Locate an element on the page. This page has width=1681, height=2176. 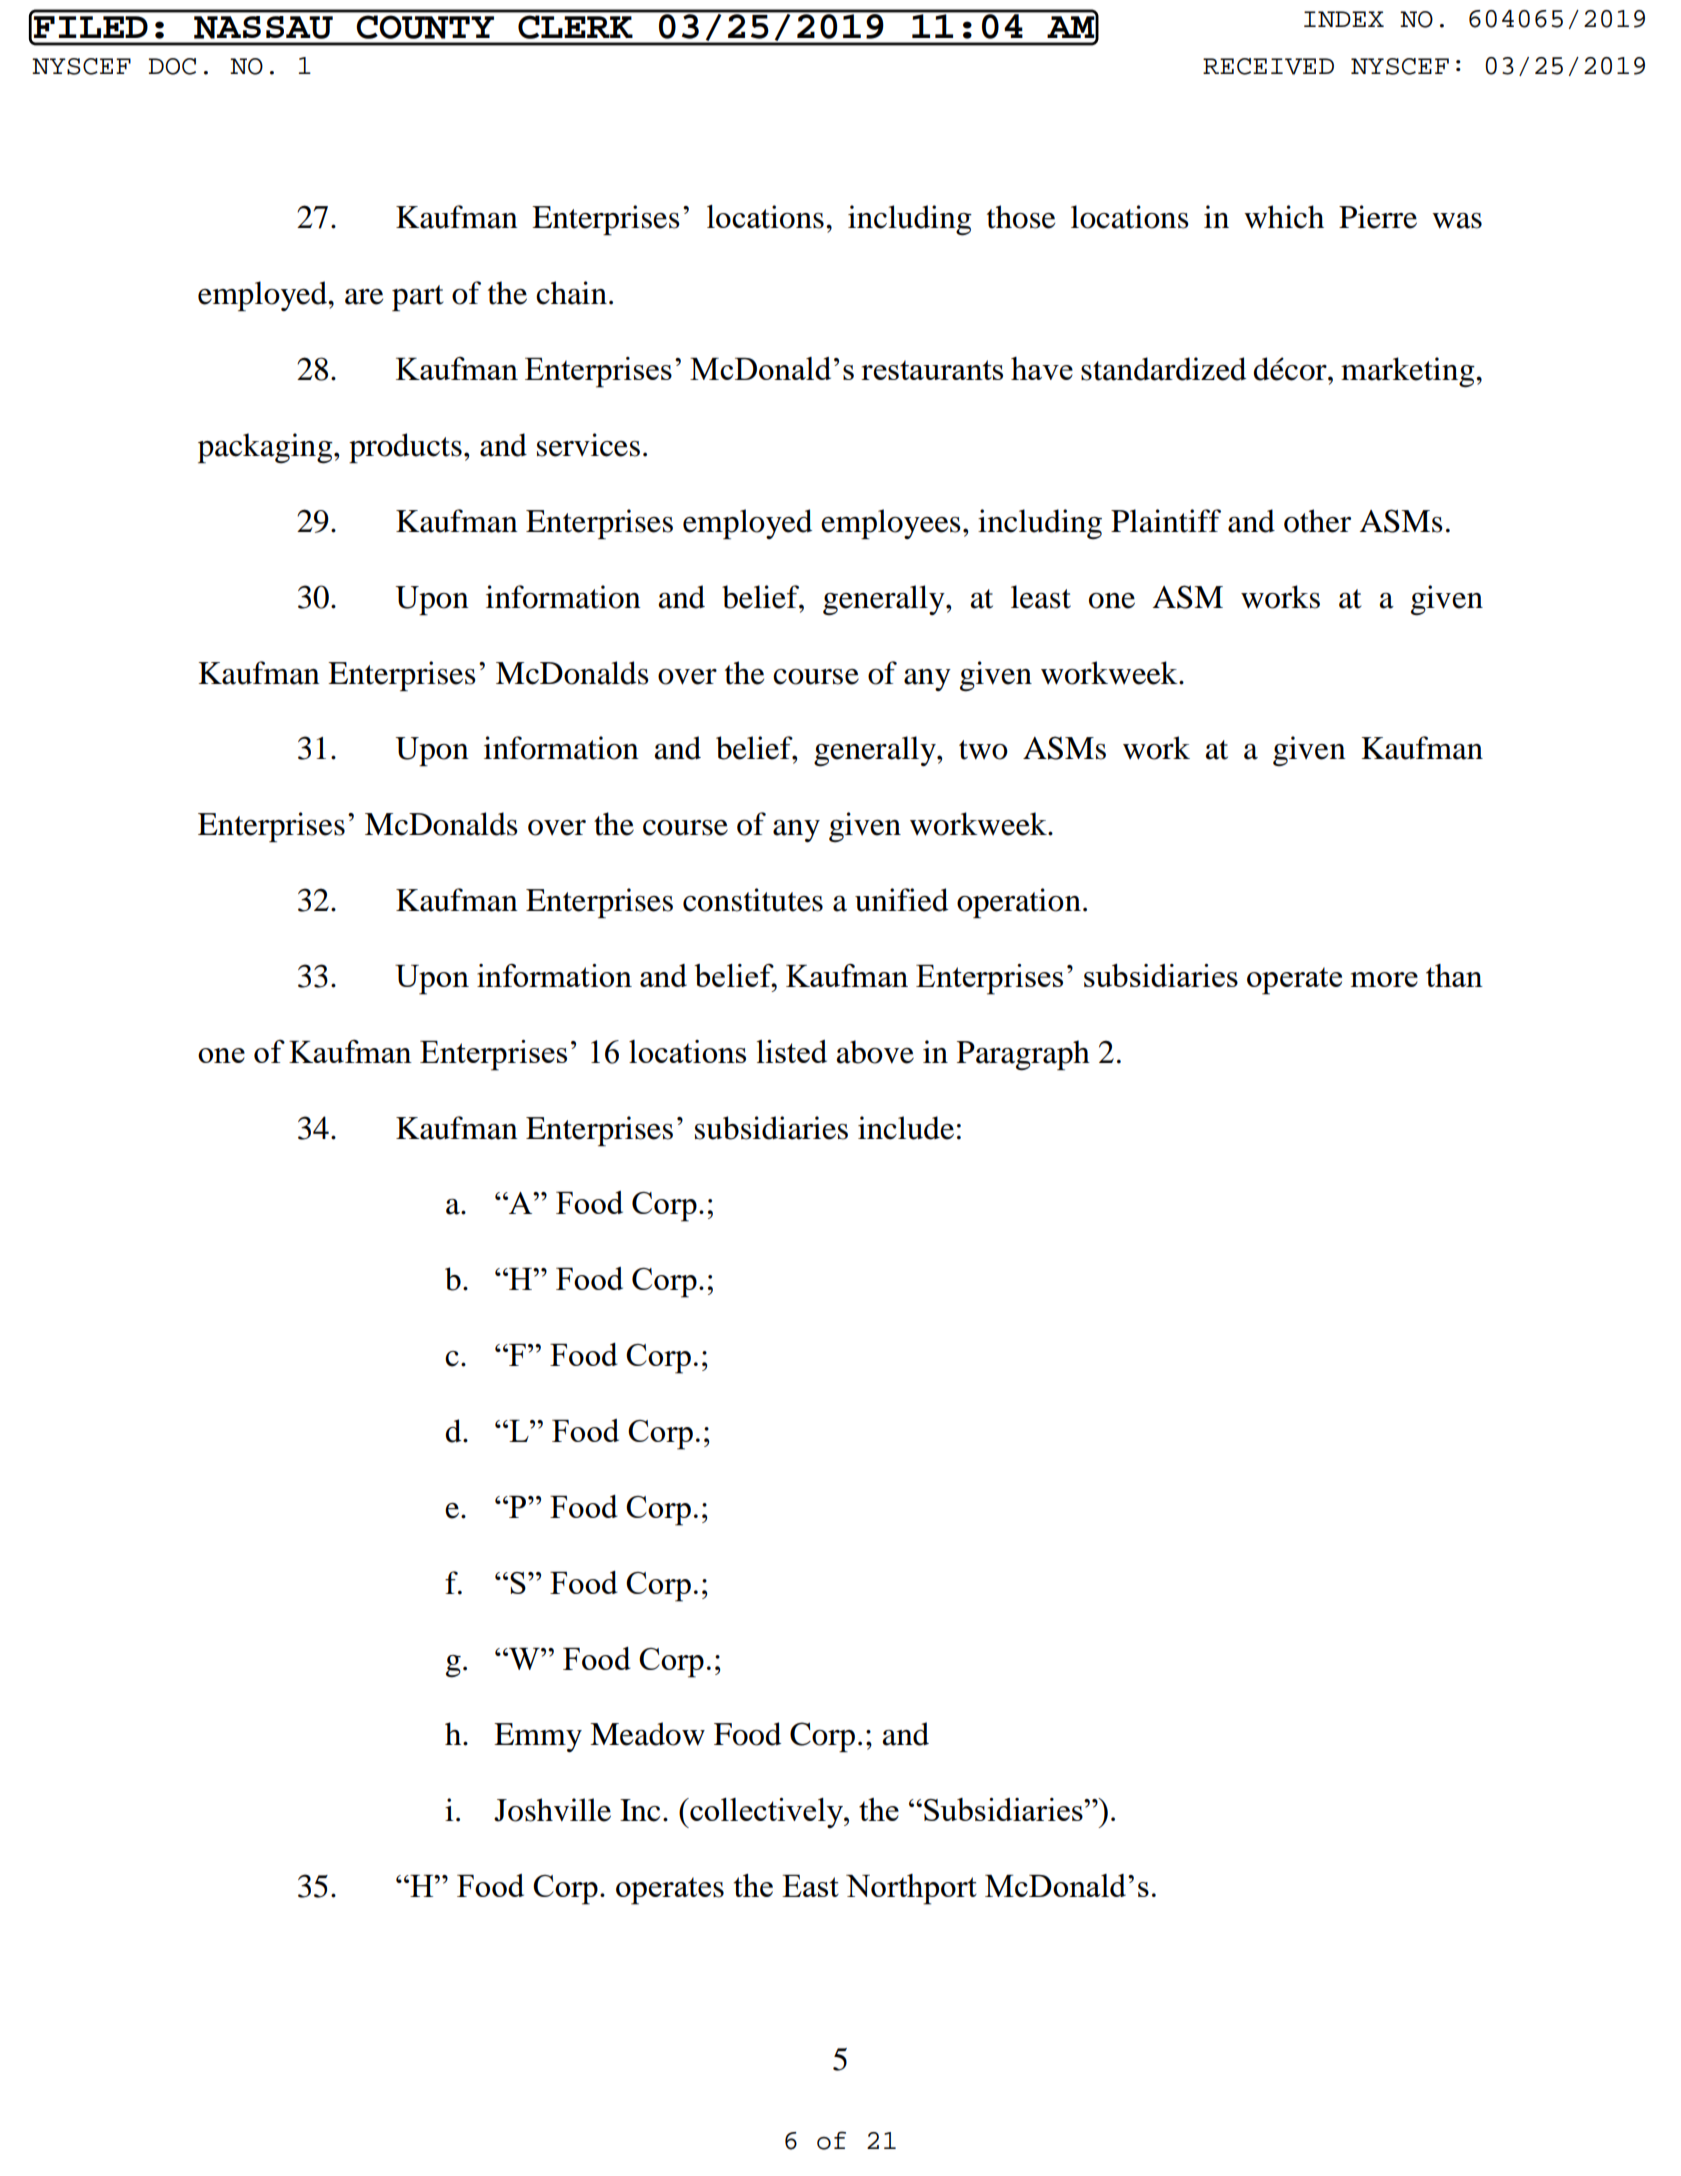
more is located at coordinates (1384, 979).
